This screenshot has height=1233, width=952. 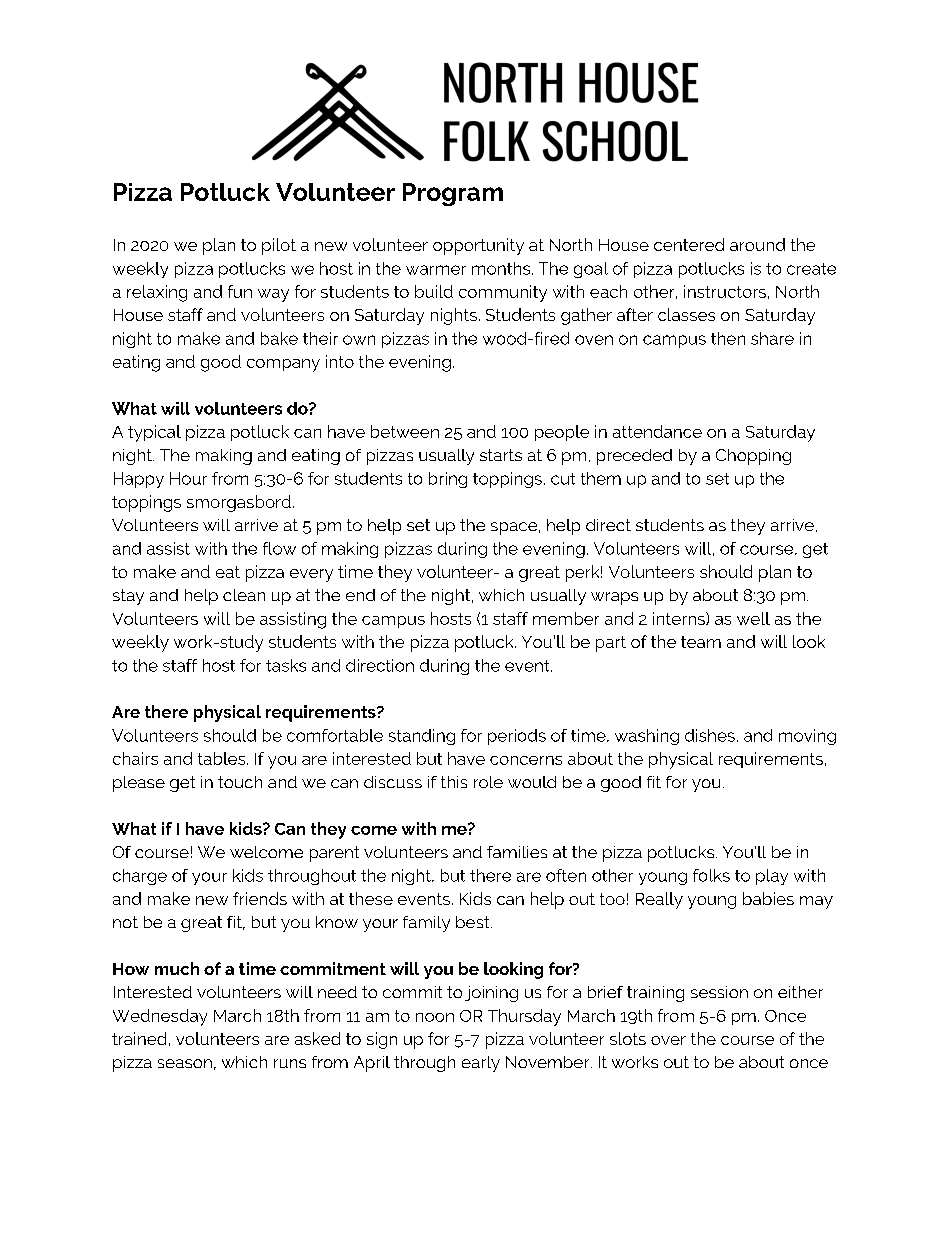 I want to click on member, so click(x=566, y=618).
